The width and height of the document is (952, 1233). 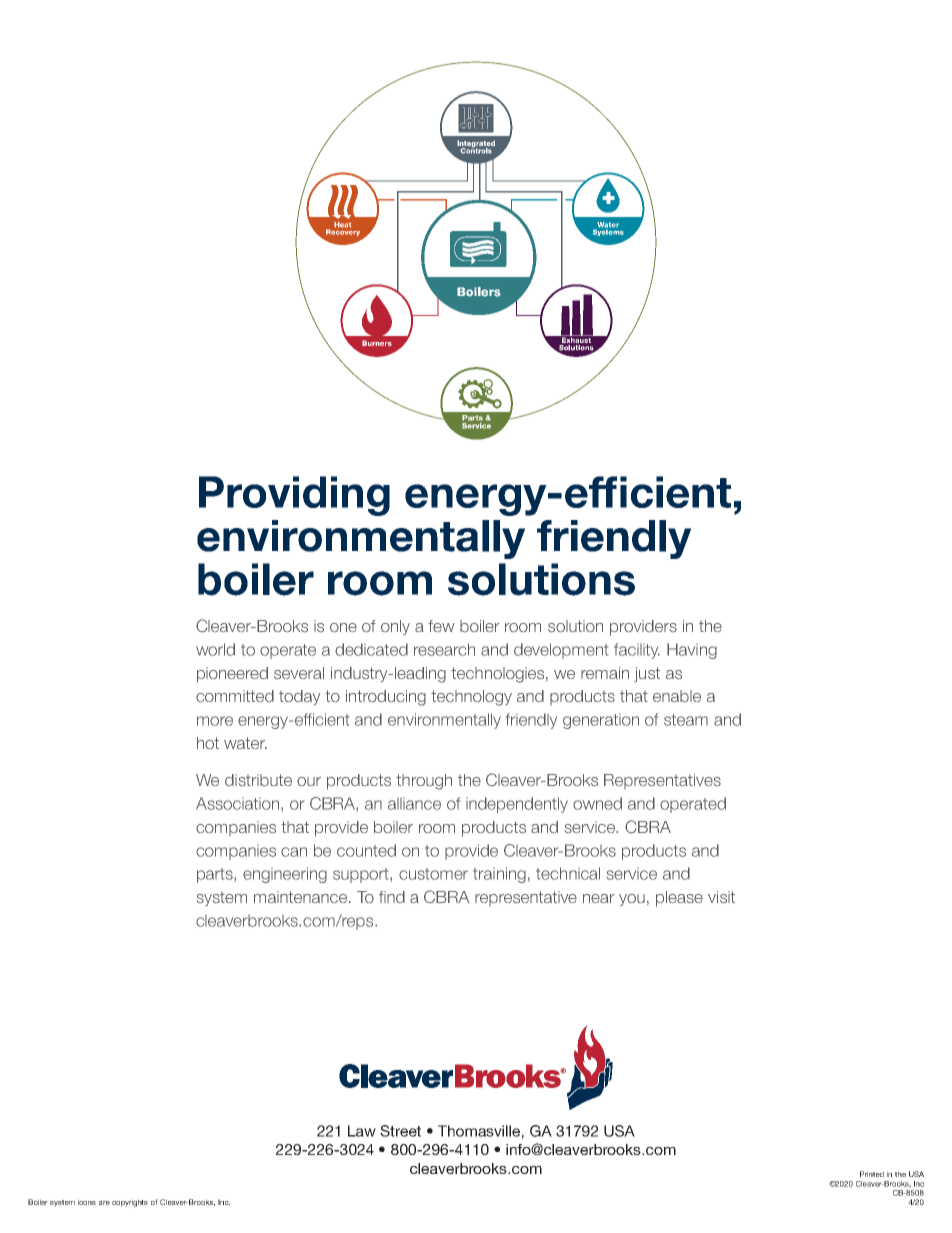 What do you see at coordinates (872, 1174) in the document?
I see `Printed` at bounding box center [872, 1174].
